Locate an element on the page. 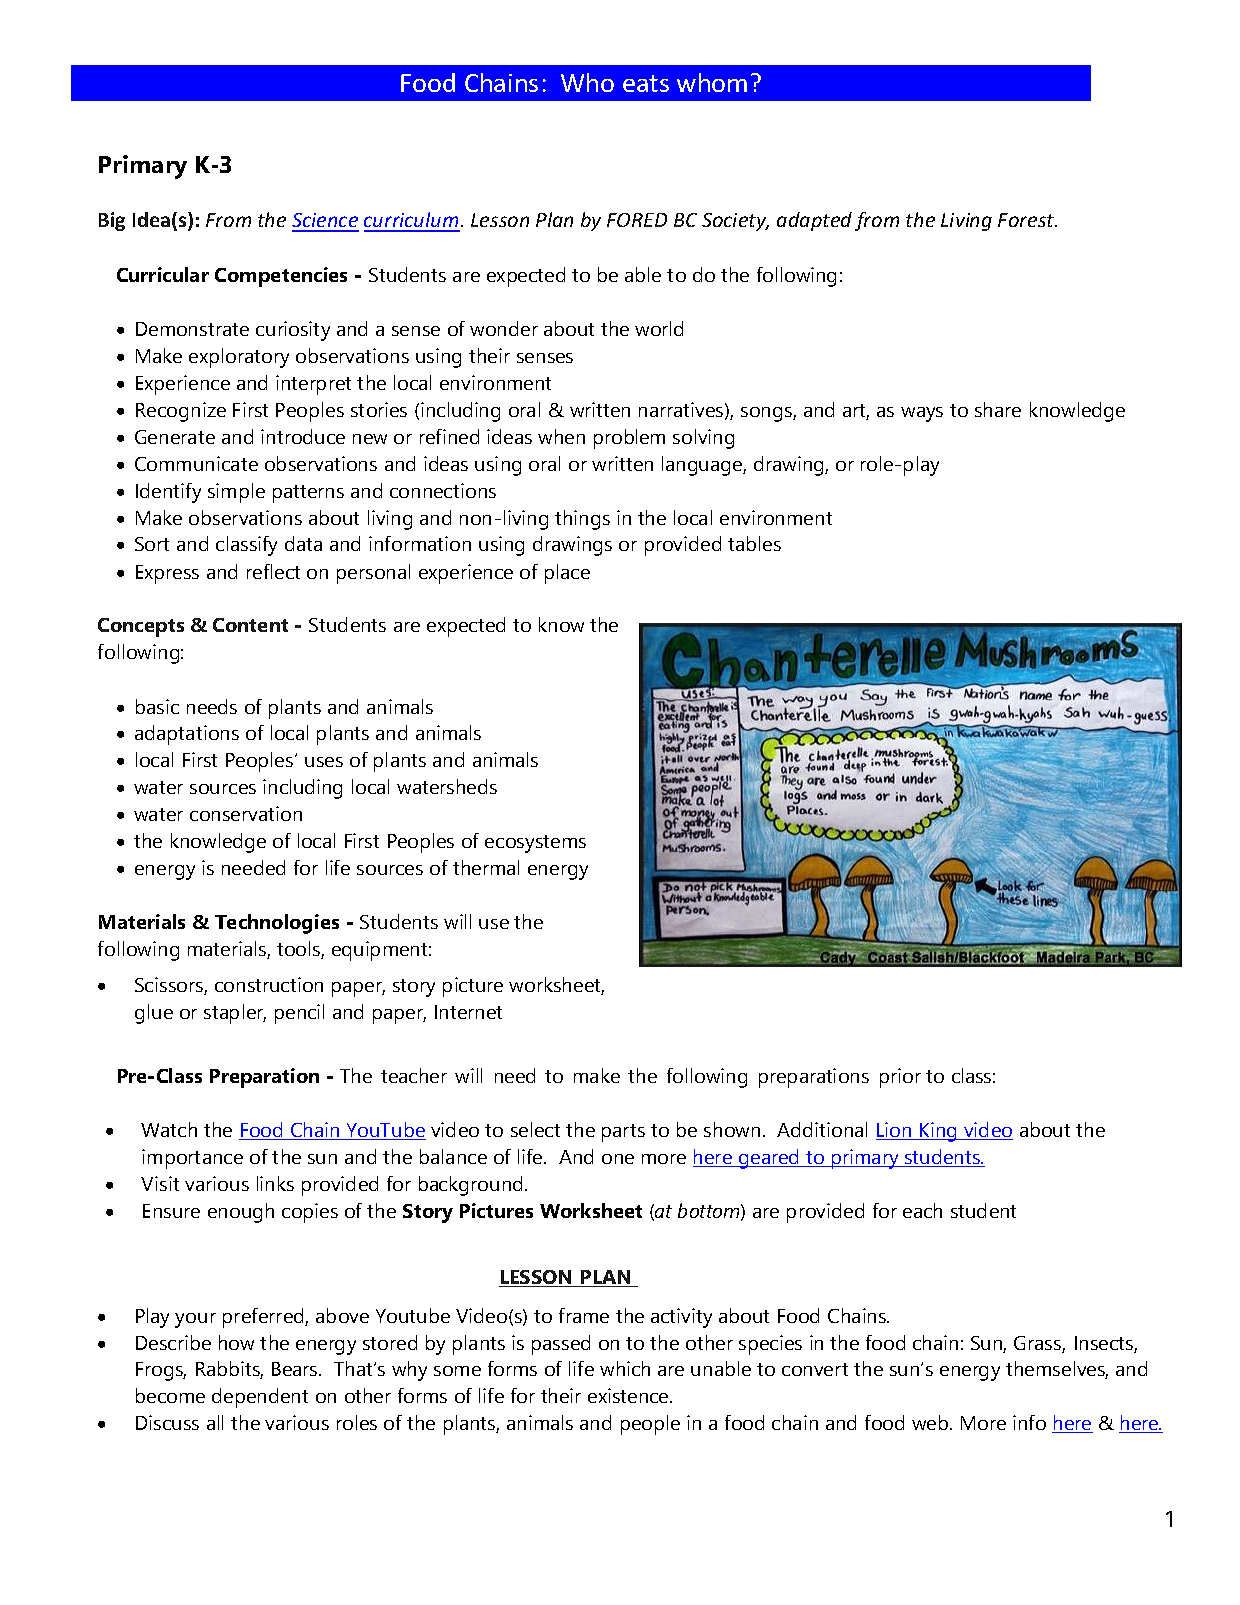 This image has height=1605, width=1240. which is located at coordinates (625, 1368).
